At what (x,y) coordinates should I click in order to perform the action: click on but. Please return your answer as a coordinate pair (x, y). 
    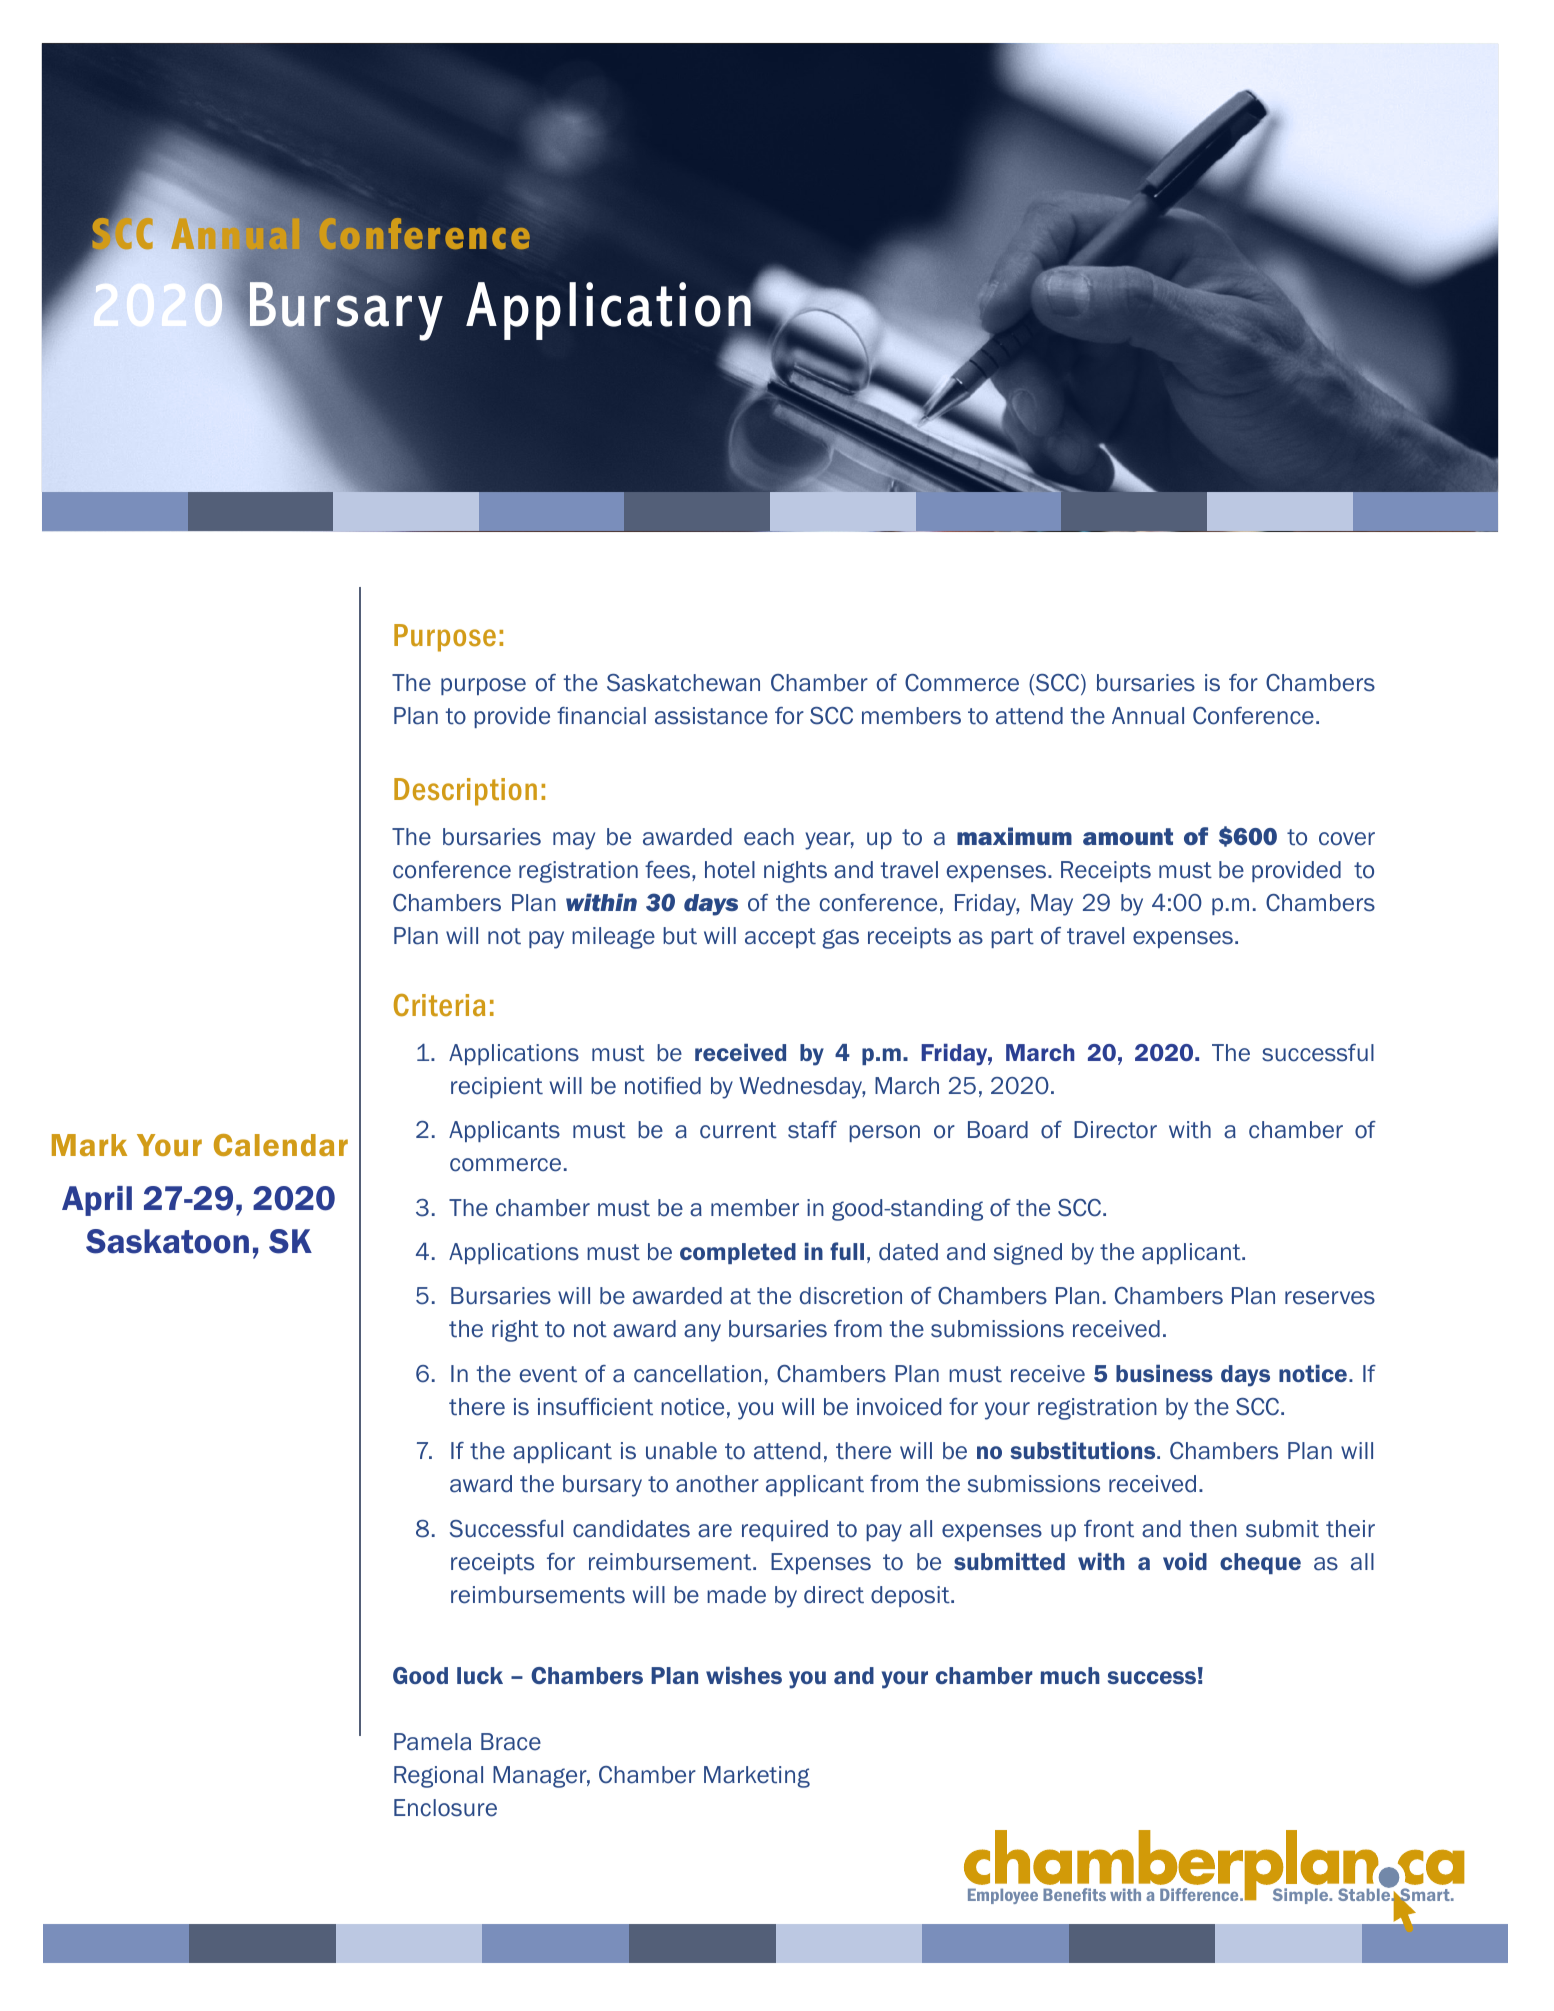
    Looking at the image, I should click on (680, 936).
